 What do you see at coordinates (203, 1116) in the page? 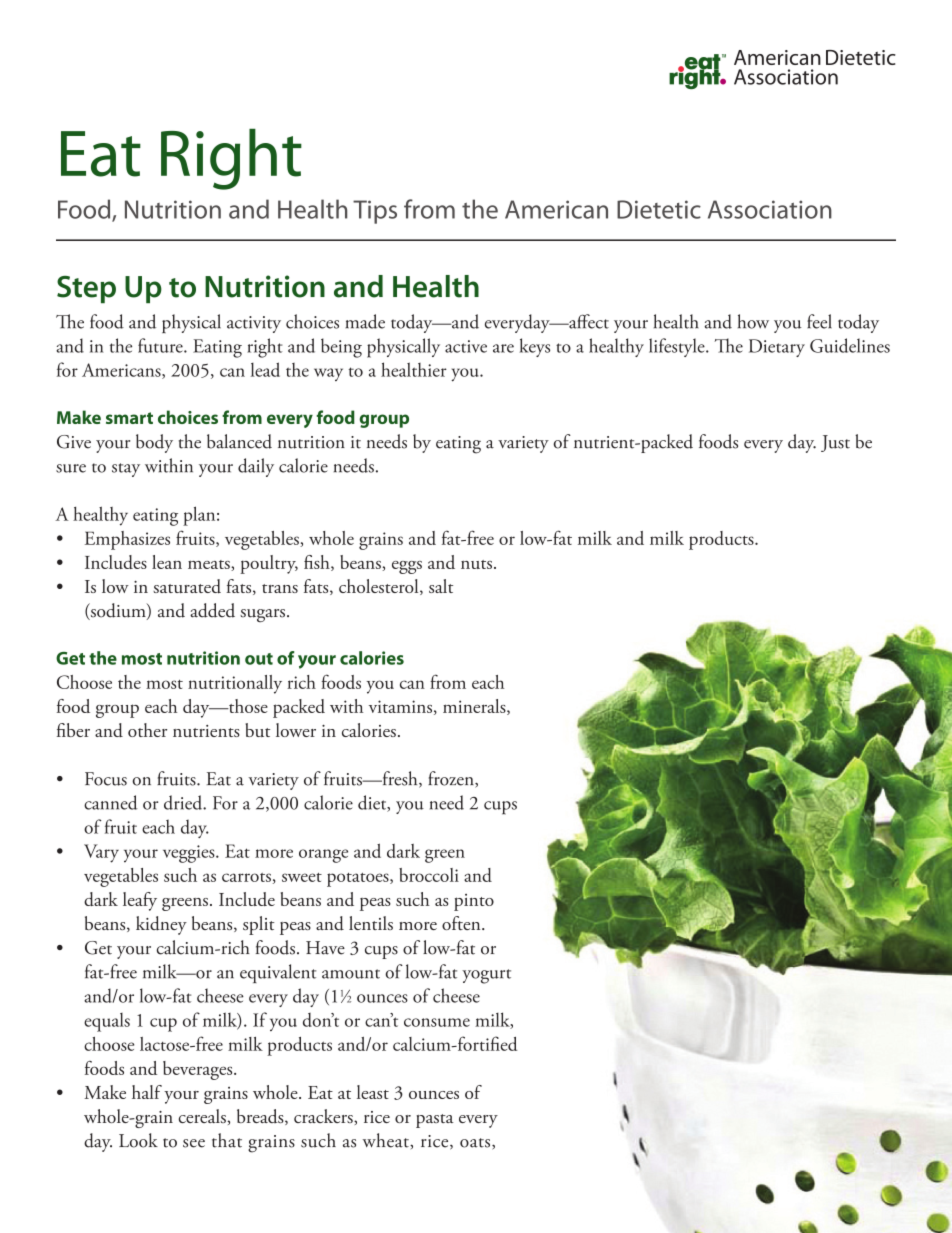
I see `cereals` at bounding box center [203, 1116].
